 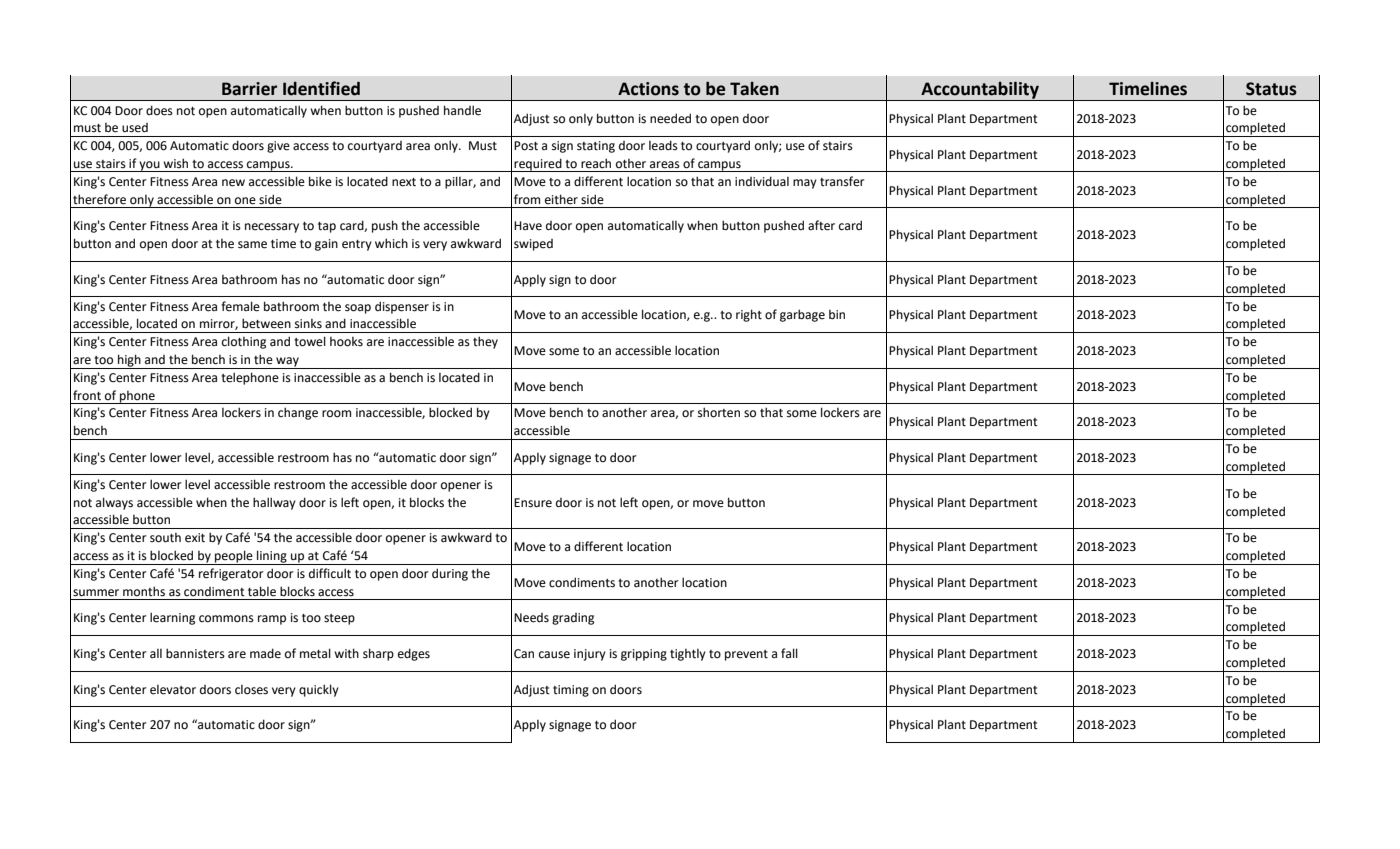 What do you see at coordinates (719, 412) in the image?
I see `shorten` at bounding box center [719, 412].
